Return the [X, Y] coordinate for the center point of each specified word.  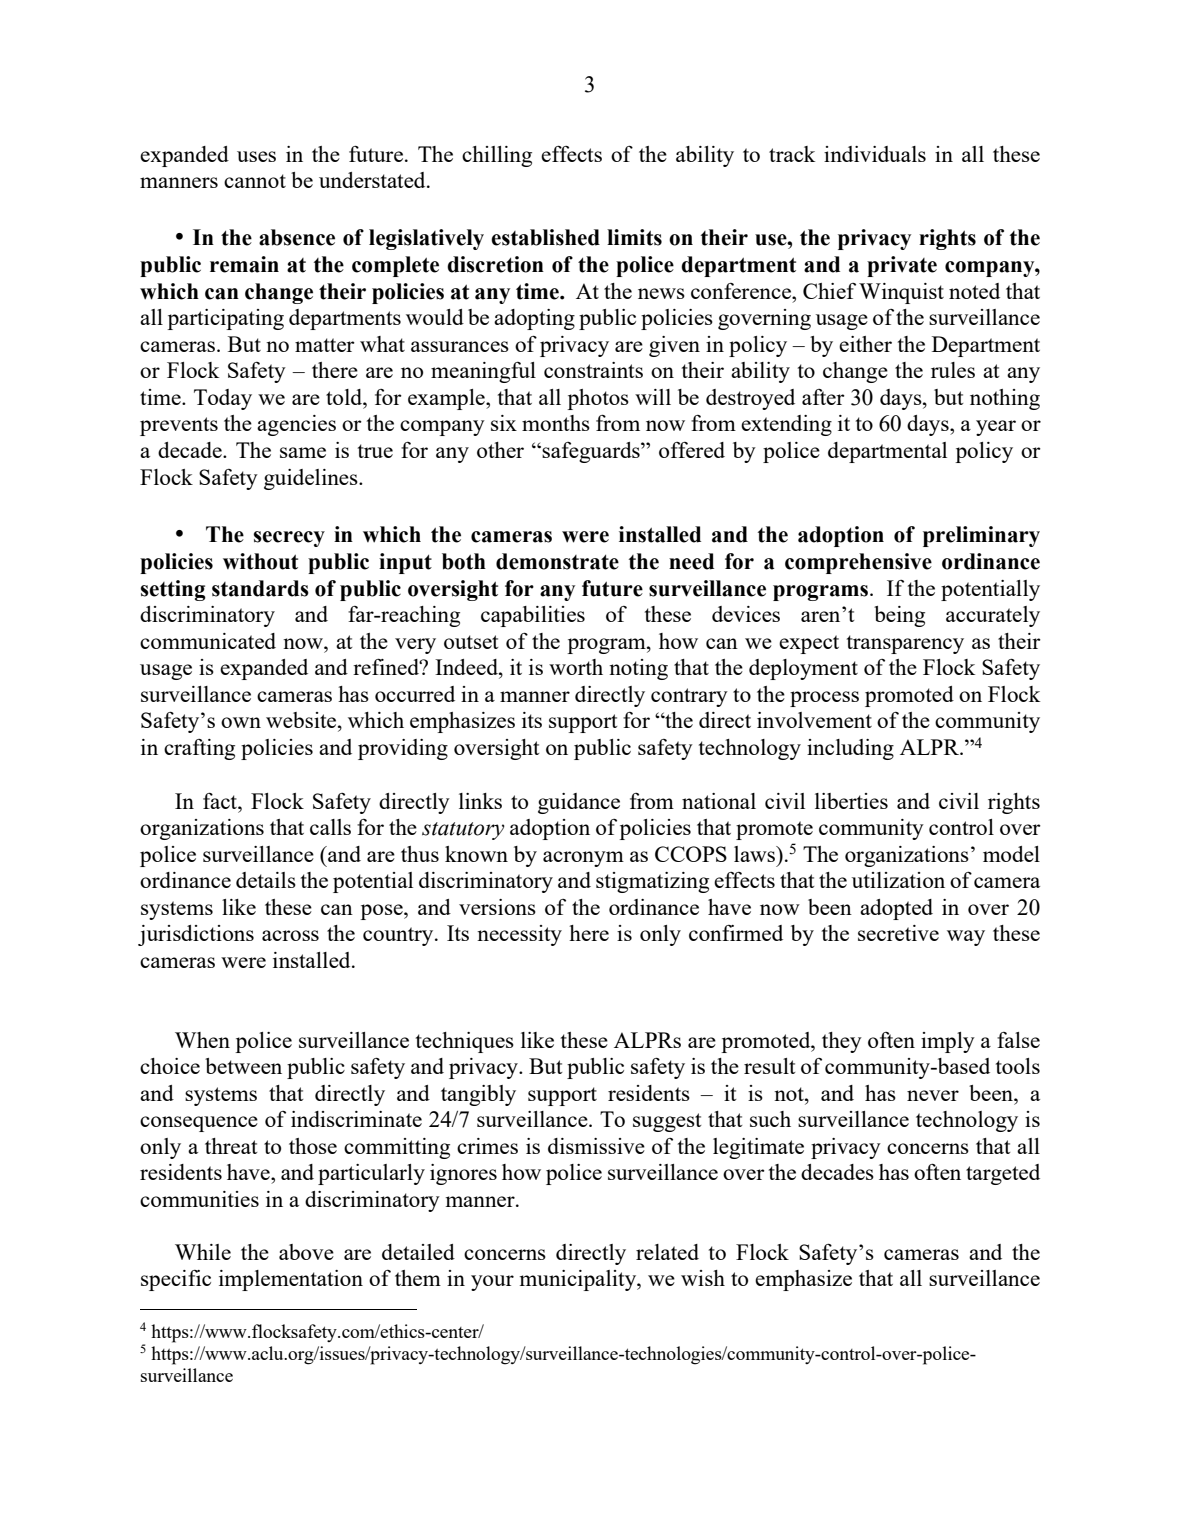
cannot [255, 181]
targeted [1003, 1174]
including [850, 749]
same [303, 452]
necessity [519, 935]
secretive [898, 933]
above [306, 1252]
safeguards [592, 452]
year [996, 428]
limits [634, 237]
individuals [875, 154]
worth [576, 667]
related [667, 1252]
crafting [199, 749]
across [290, 935]
